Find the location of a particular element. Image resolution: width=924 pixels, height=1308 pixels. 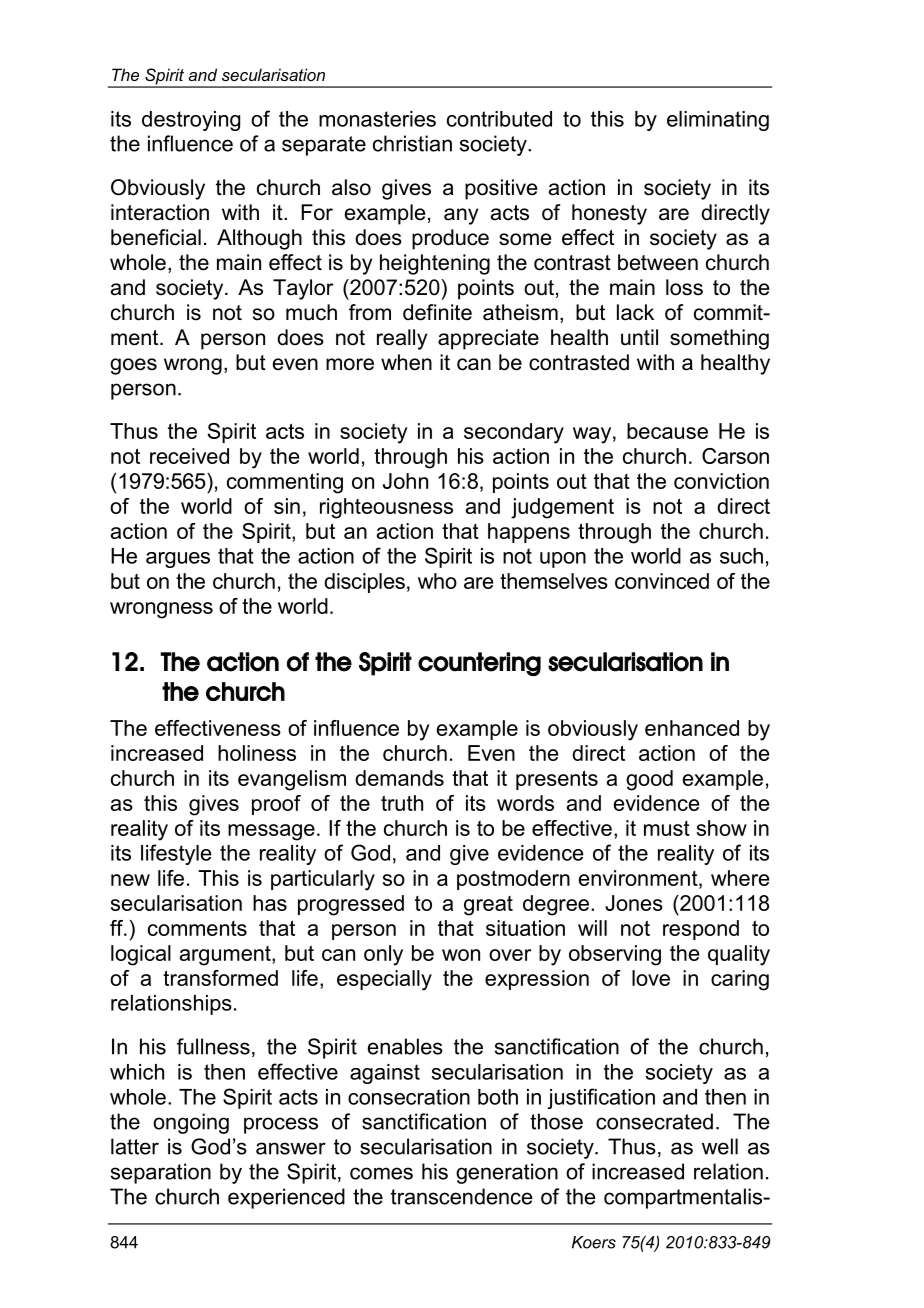

enhanced is located at coordinates (692, 728).
